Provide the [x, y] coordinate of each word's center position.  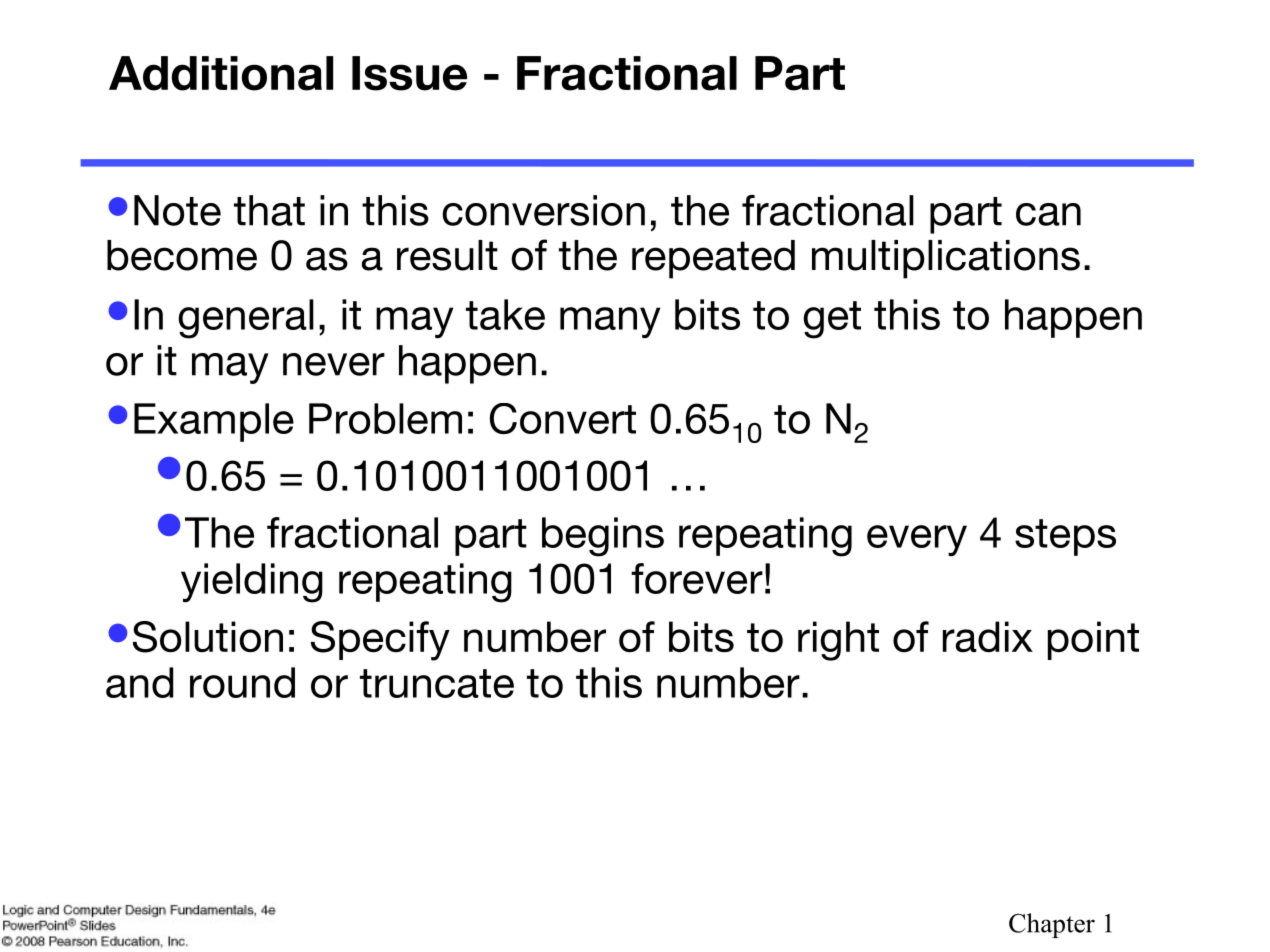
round [242, 682]
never [334, 364]
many [610, 322]
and [139, 682]
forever [697, 578]
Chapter [1052, 925]
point [1093, 640]
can [1048, 214]
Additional [221, 73]
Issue [409, 73]
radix [988, 637]
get [832, 320]
